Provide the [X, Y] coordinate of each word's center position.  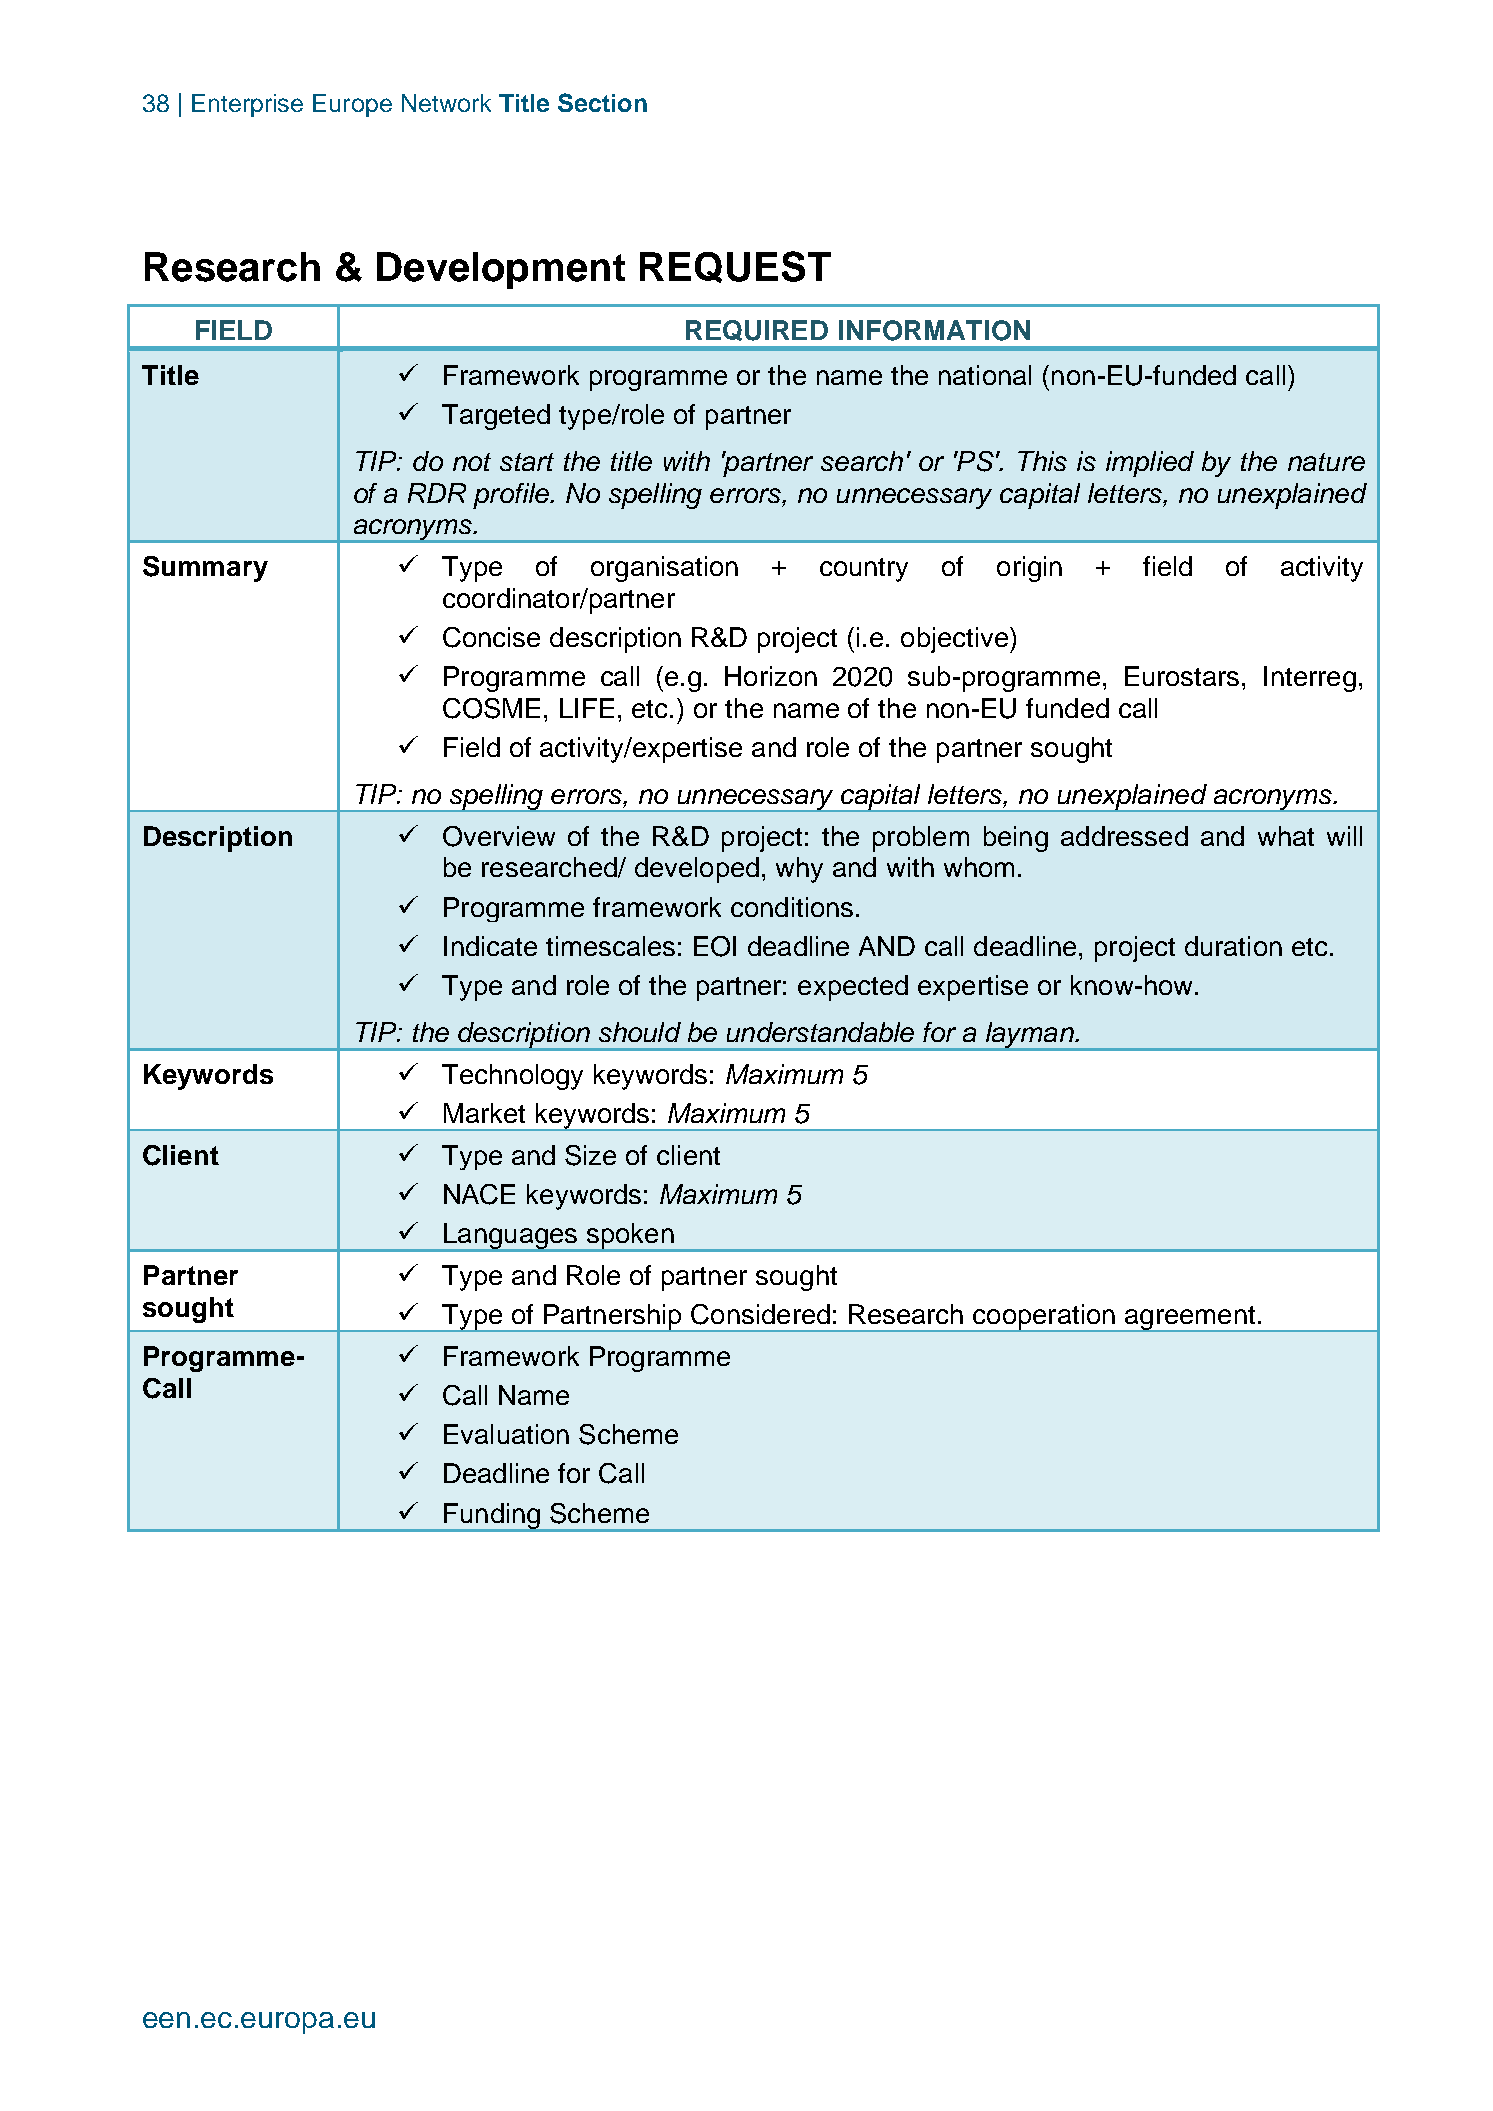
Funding [492, 1517]
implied [1150, 464]
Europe [352, 105]
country [864, 570]
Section [602, 102]
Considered [760, 1314]
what [1286, 836]
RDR [437, 493]
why [799, 870]
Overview [499, 836]
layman [1030, 1036]
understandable [820, 1032]
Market [484, 1113]
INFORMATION [934, 330]
